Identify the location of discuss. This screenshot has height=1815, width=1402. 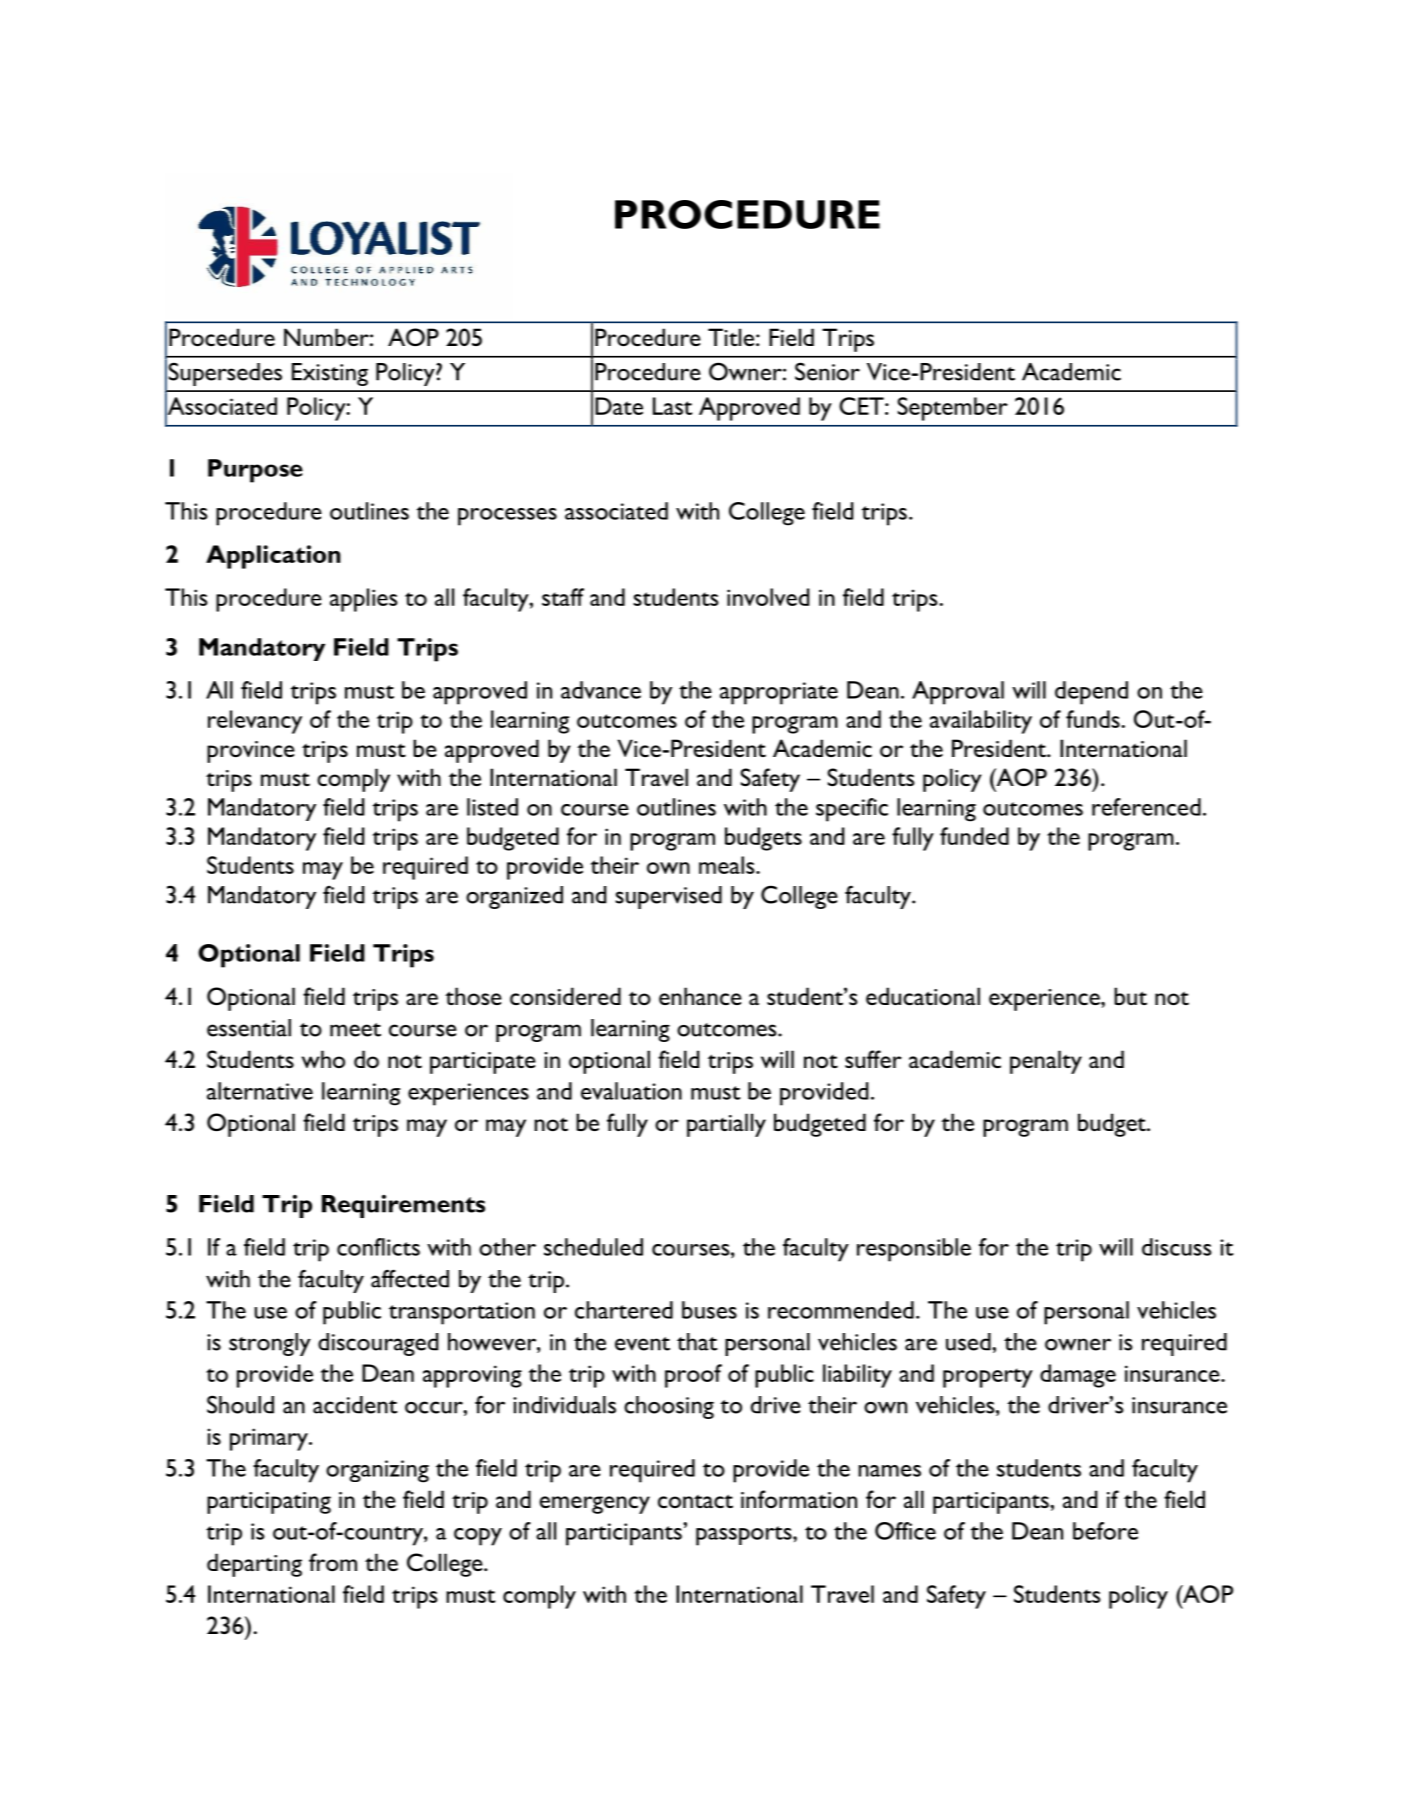
(1177, 1247).
